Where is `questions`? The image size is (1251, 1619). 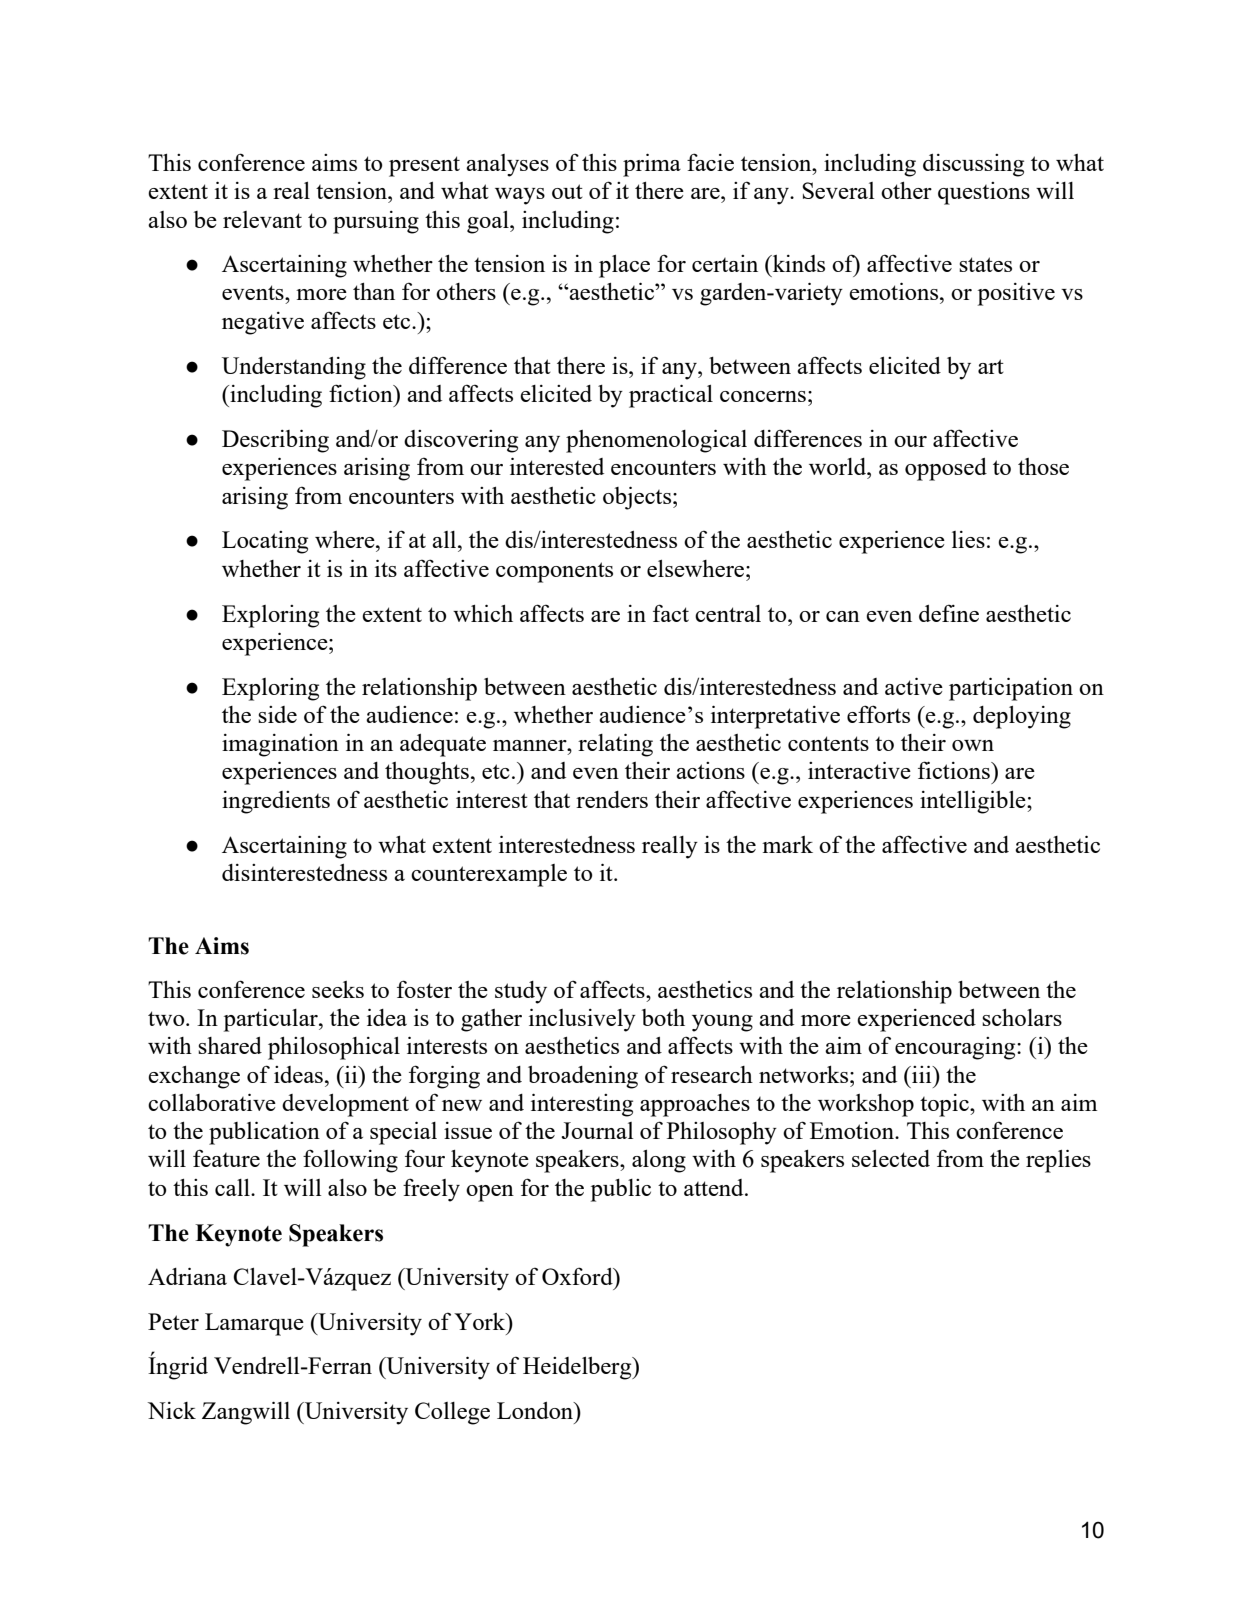
questions is located at coordinates (984, 193).
